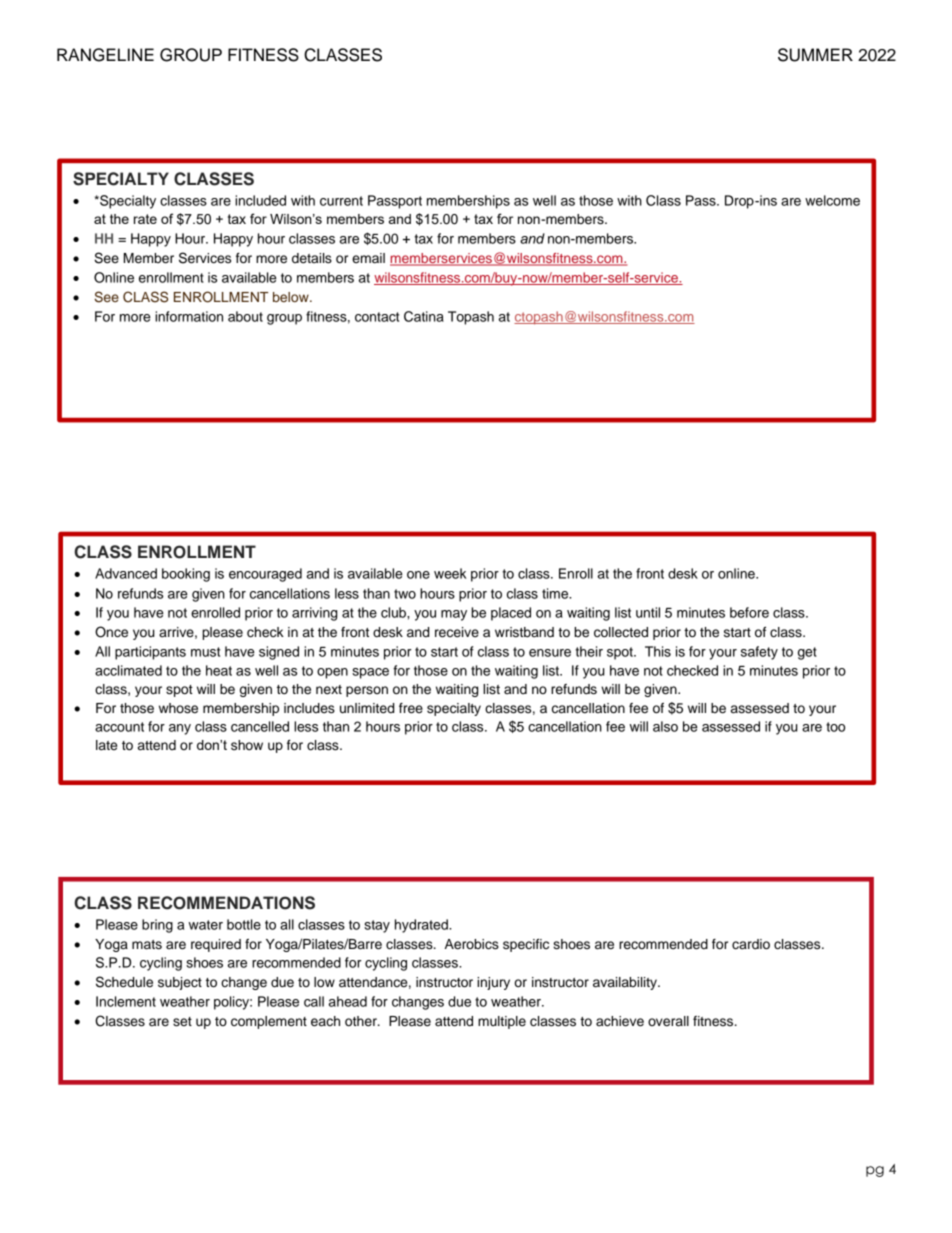 The image size is (952, 1233). What do you see at coordinates (377, 317) in the image?
I see `contact` at bounding box center [377, 317].
